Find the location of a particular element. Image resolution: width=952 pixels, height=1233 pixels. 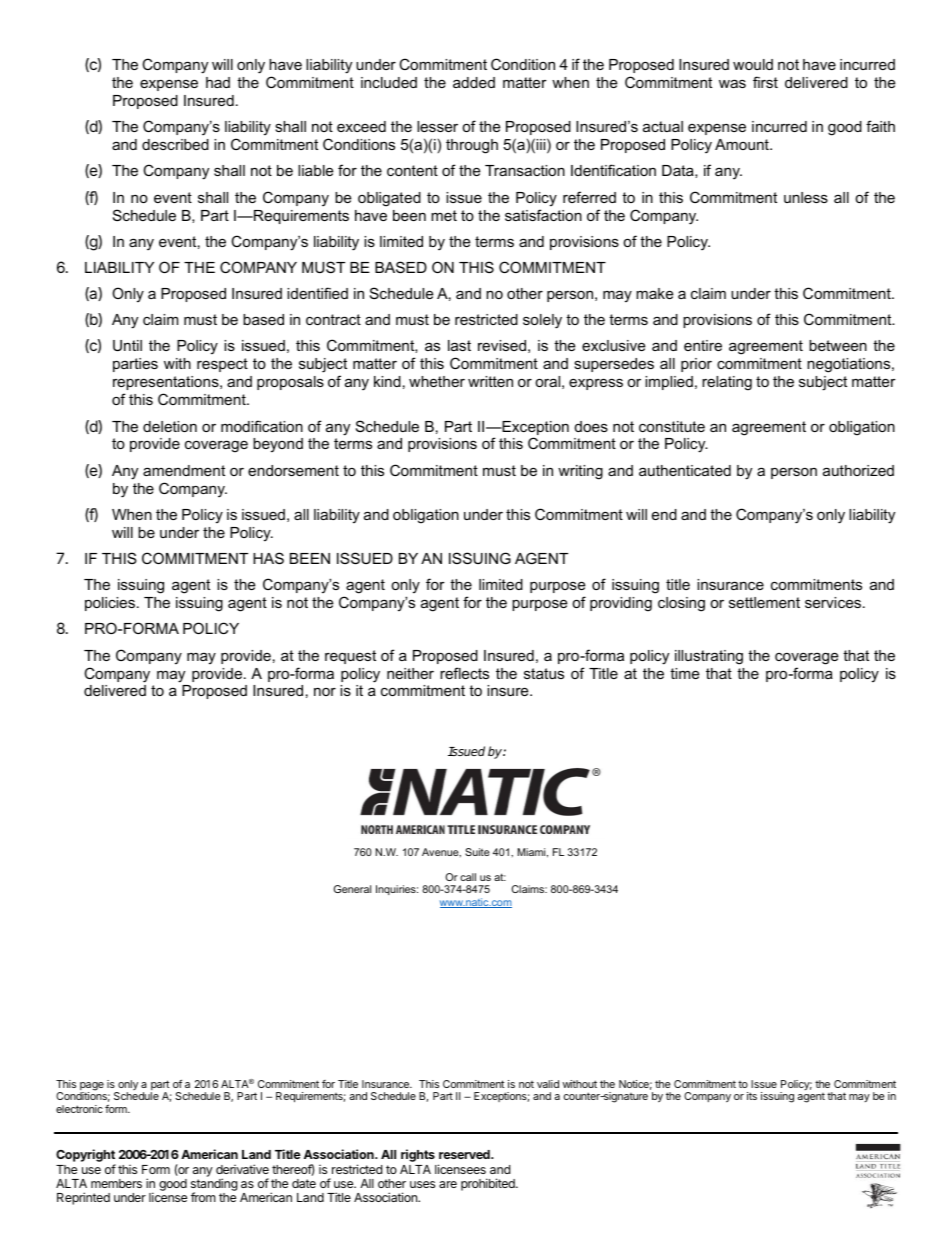

policies is located at coordinates (110, 604).
